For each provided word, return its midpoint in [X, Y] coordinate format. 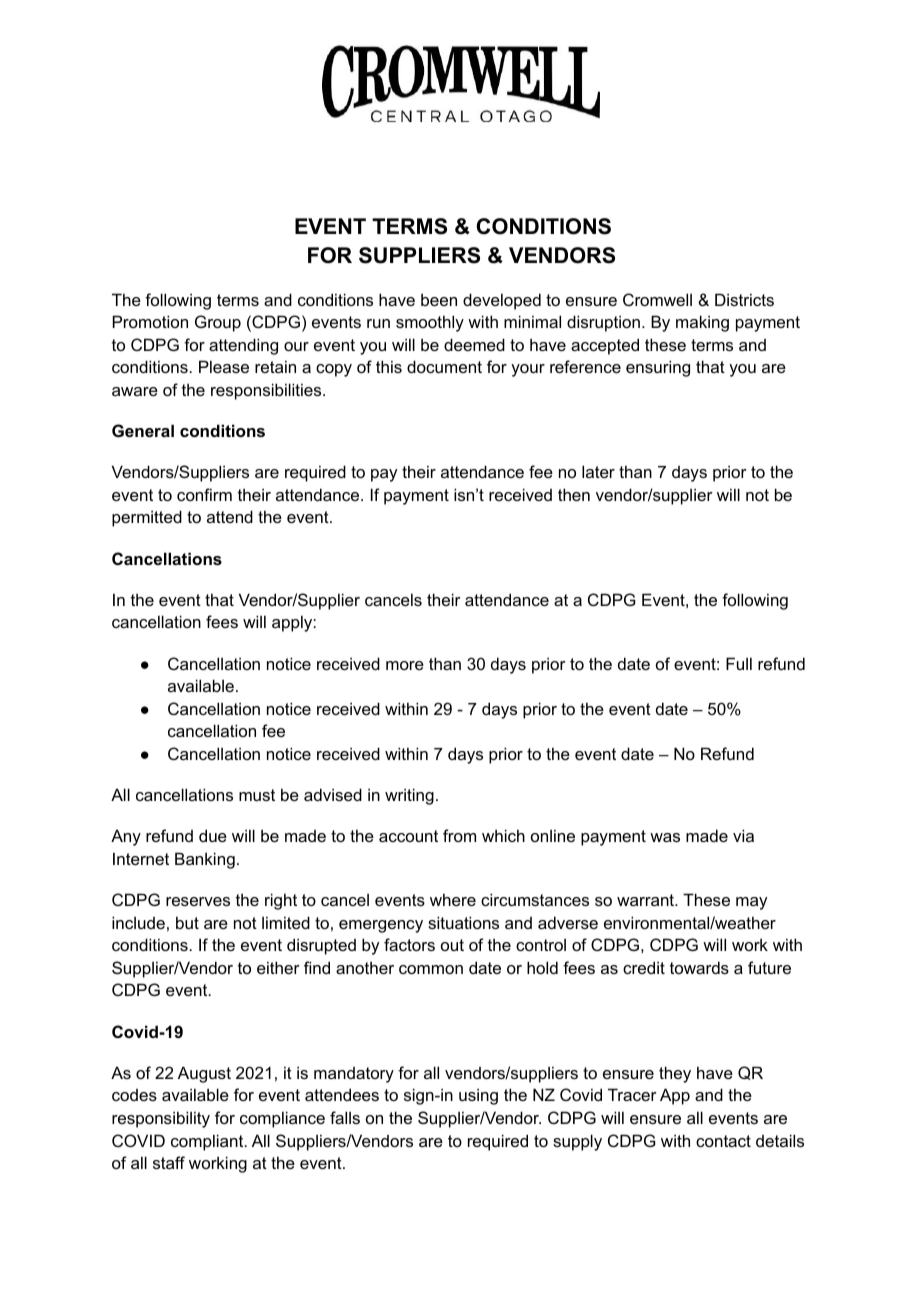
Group [218, 323]
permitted [147, 518]
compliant [208, 1142]
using [478, 1096]
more [405, 665]
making [702, 323]
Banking [205, 860]
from [459, 835]
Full [739, 663]
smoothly [430, 323]
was [665, 837]
